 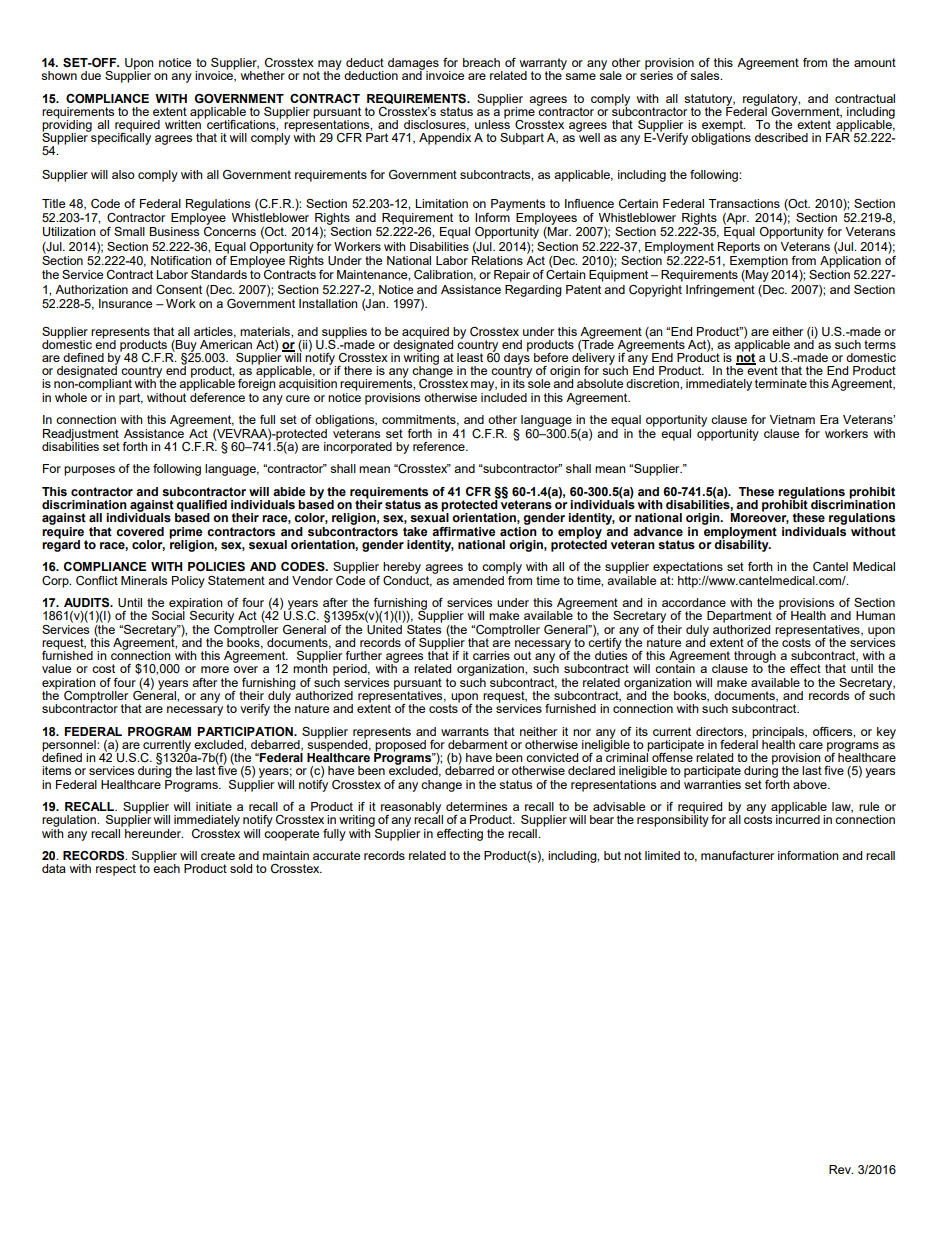 I want to click on Rev, so click(x=841, y=1169).
